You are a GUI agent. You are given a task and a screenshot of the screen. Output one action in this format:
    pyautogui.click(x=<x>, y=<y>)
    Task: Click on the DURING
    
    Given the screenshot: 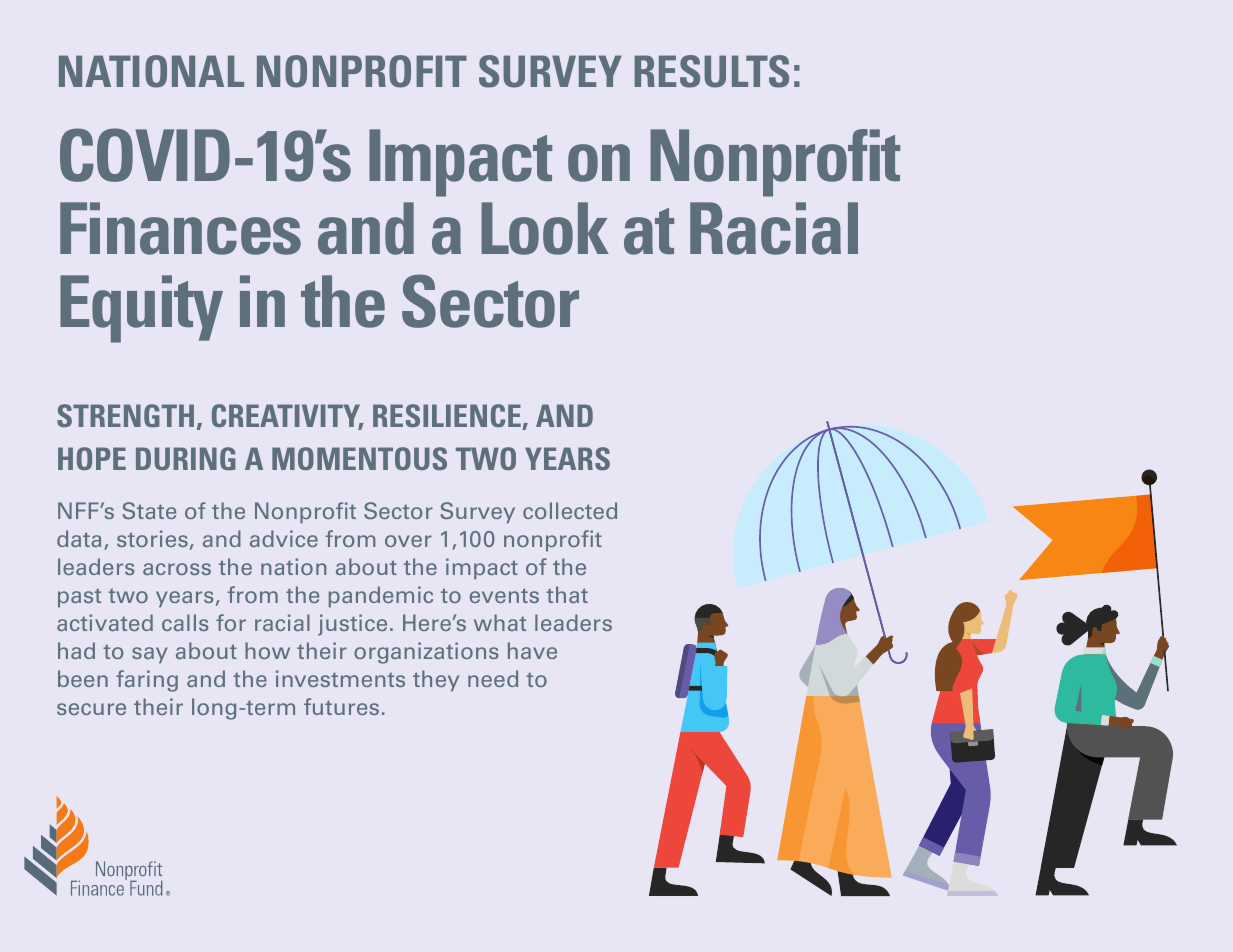 What is the action you would take?
    pyautogui.click(x=186, y=458)
